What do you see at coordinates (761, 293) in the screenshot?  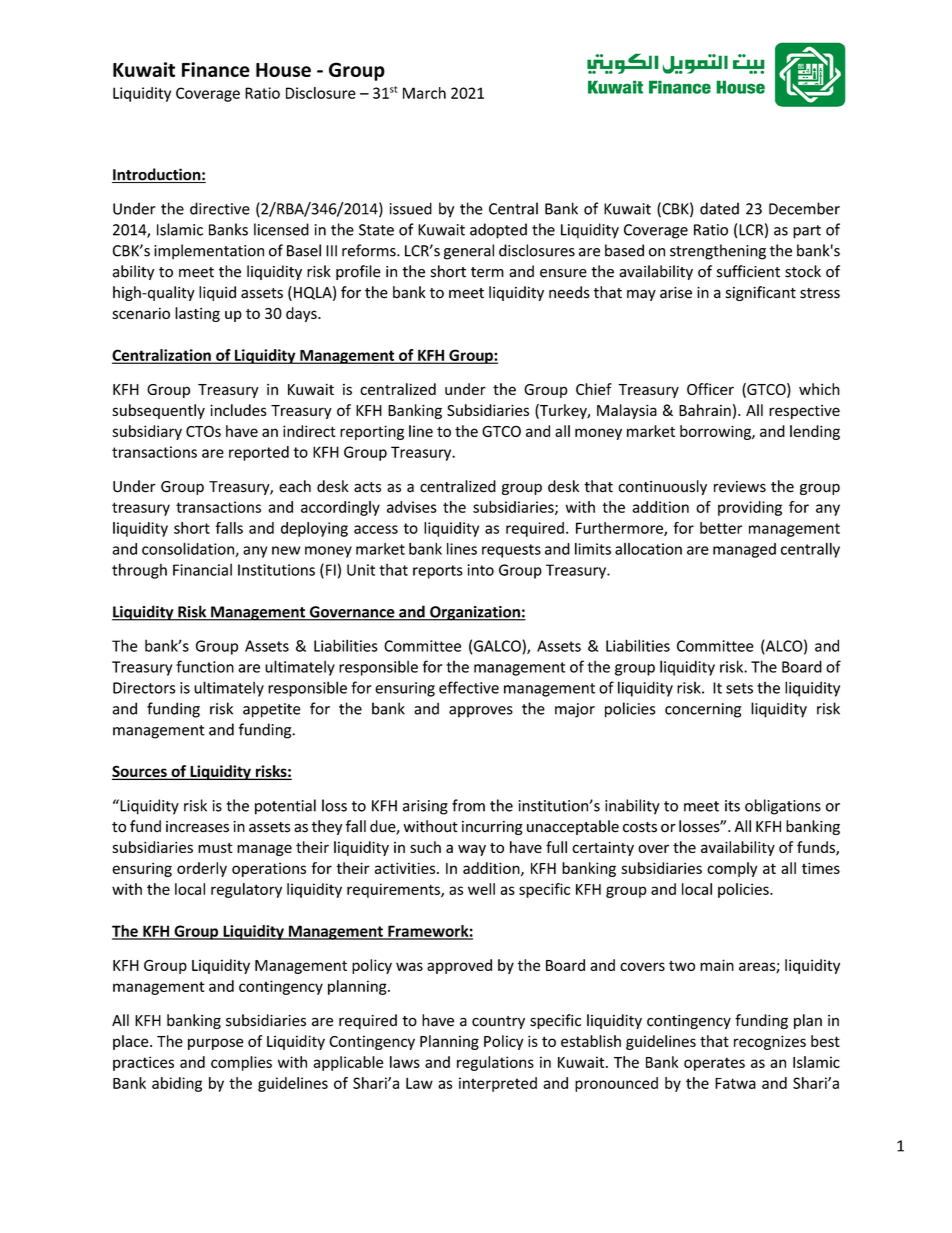 I see `significant` at bounding box center [761, 293].
